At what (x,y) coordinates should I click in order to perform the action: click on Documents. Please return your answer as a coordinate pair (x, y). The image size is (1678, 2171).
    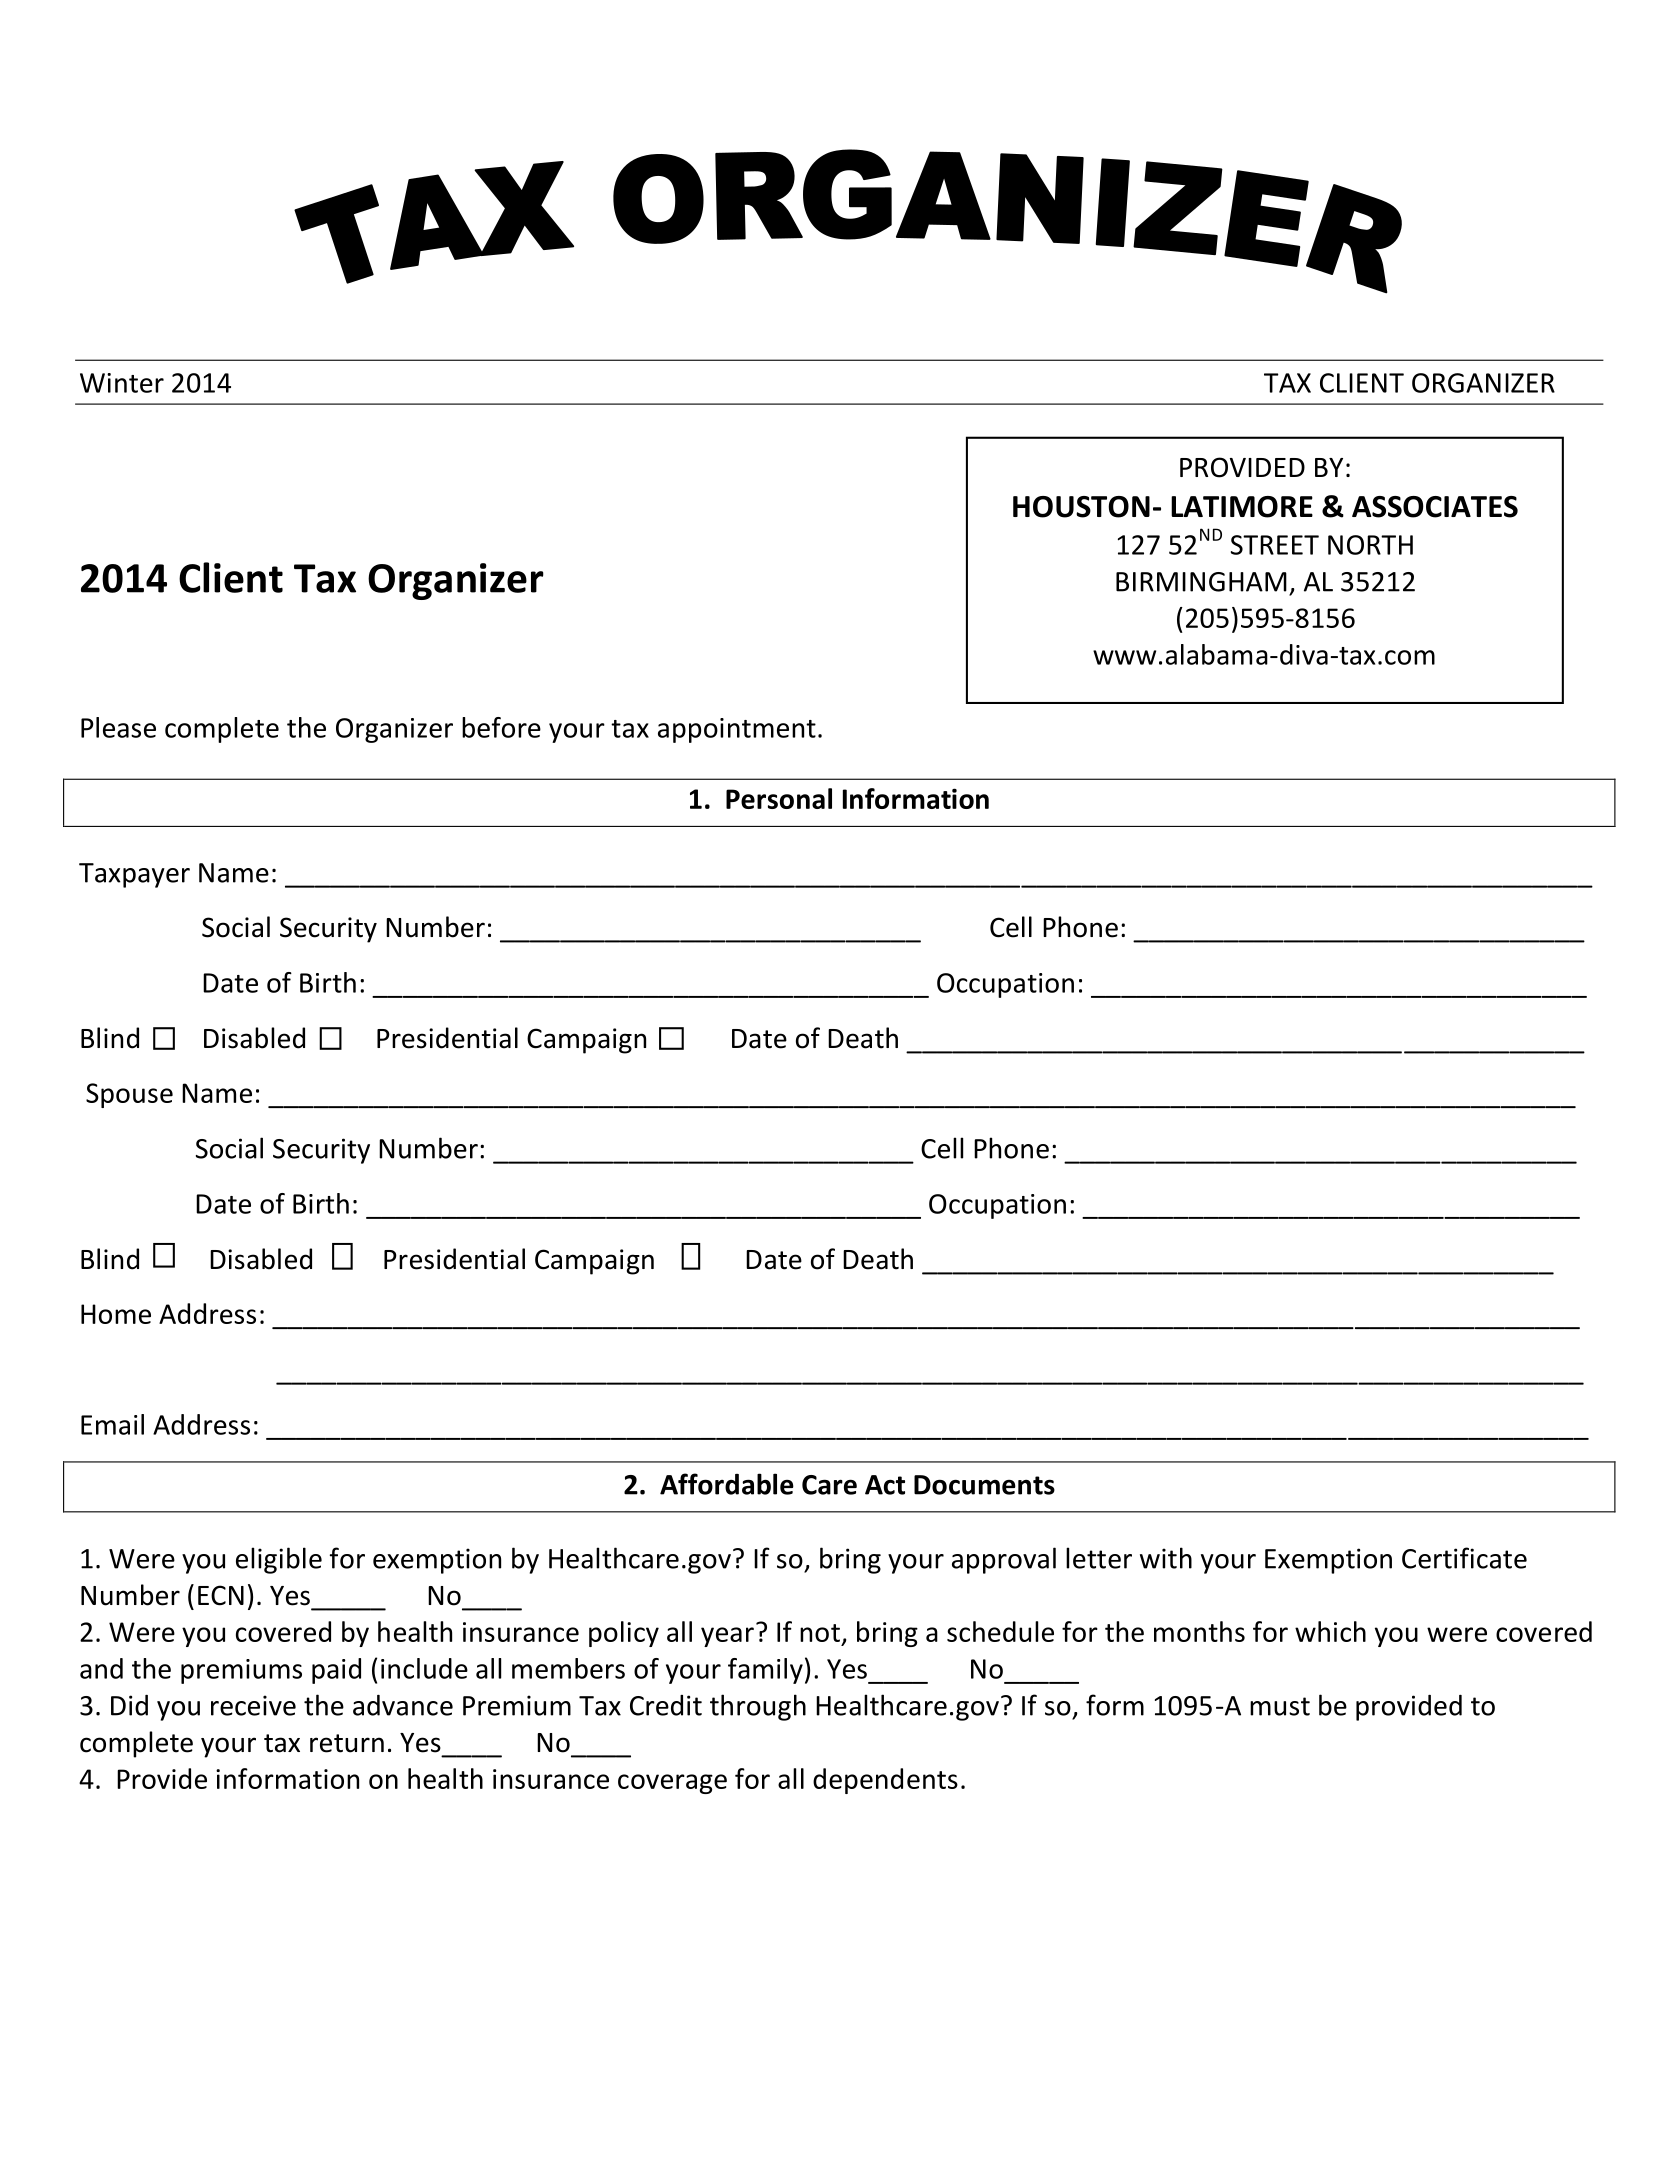
    Looking at the image, I should click on (984, 1485).
